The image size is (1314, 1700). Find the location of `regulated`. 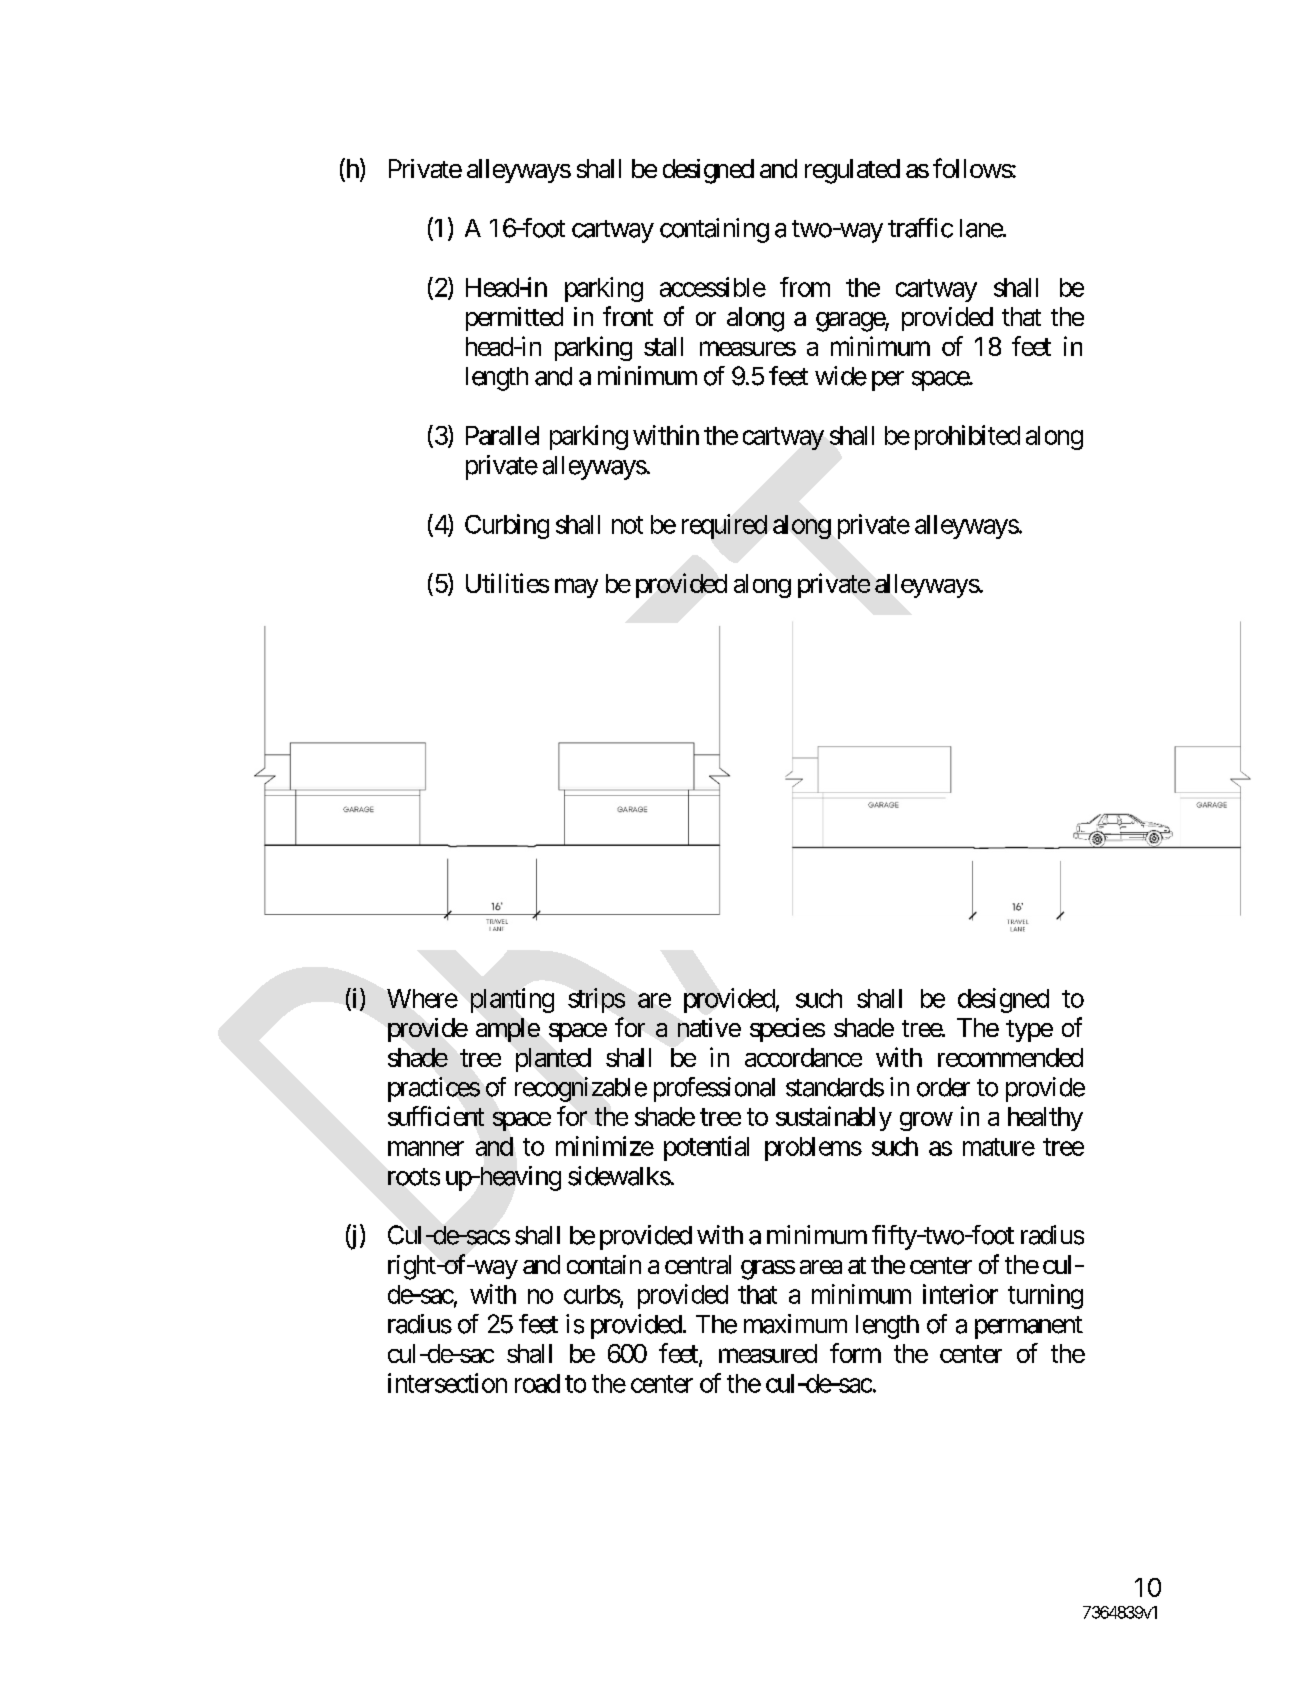

regulated is located at coordinates (852, 171).
